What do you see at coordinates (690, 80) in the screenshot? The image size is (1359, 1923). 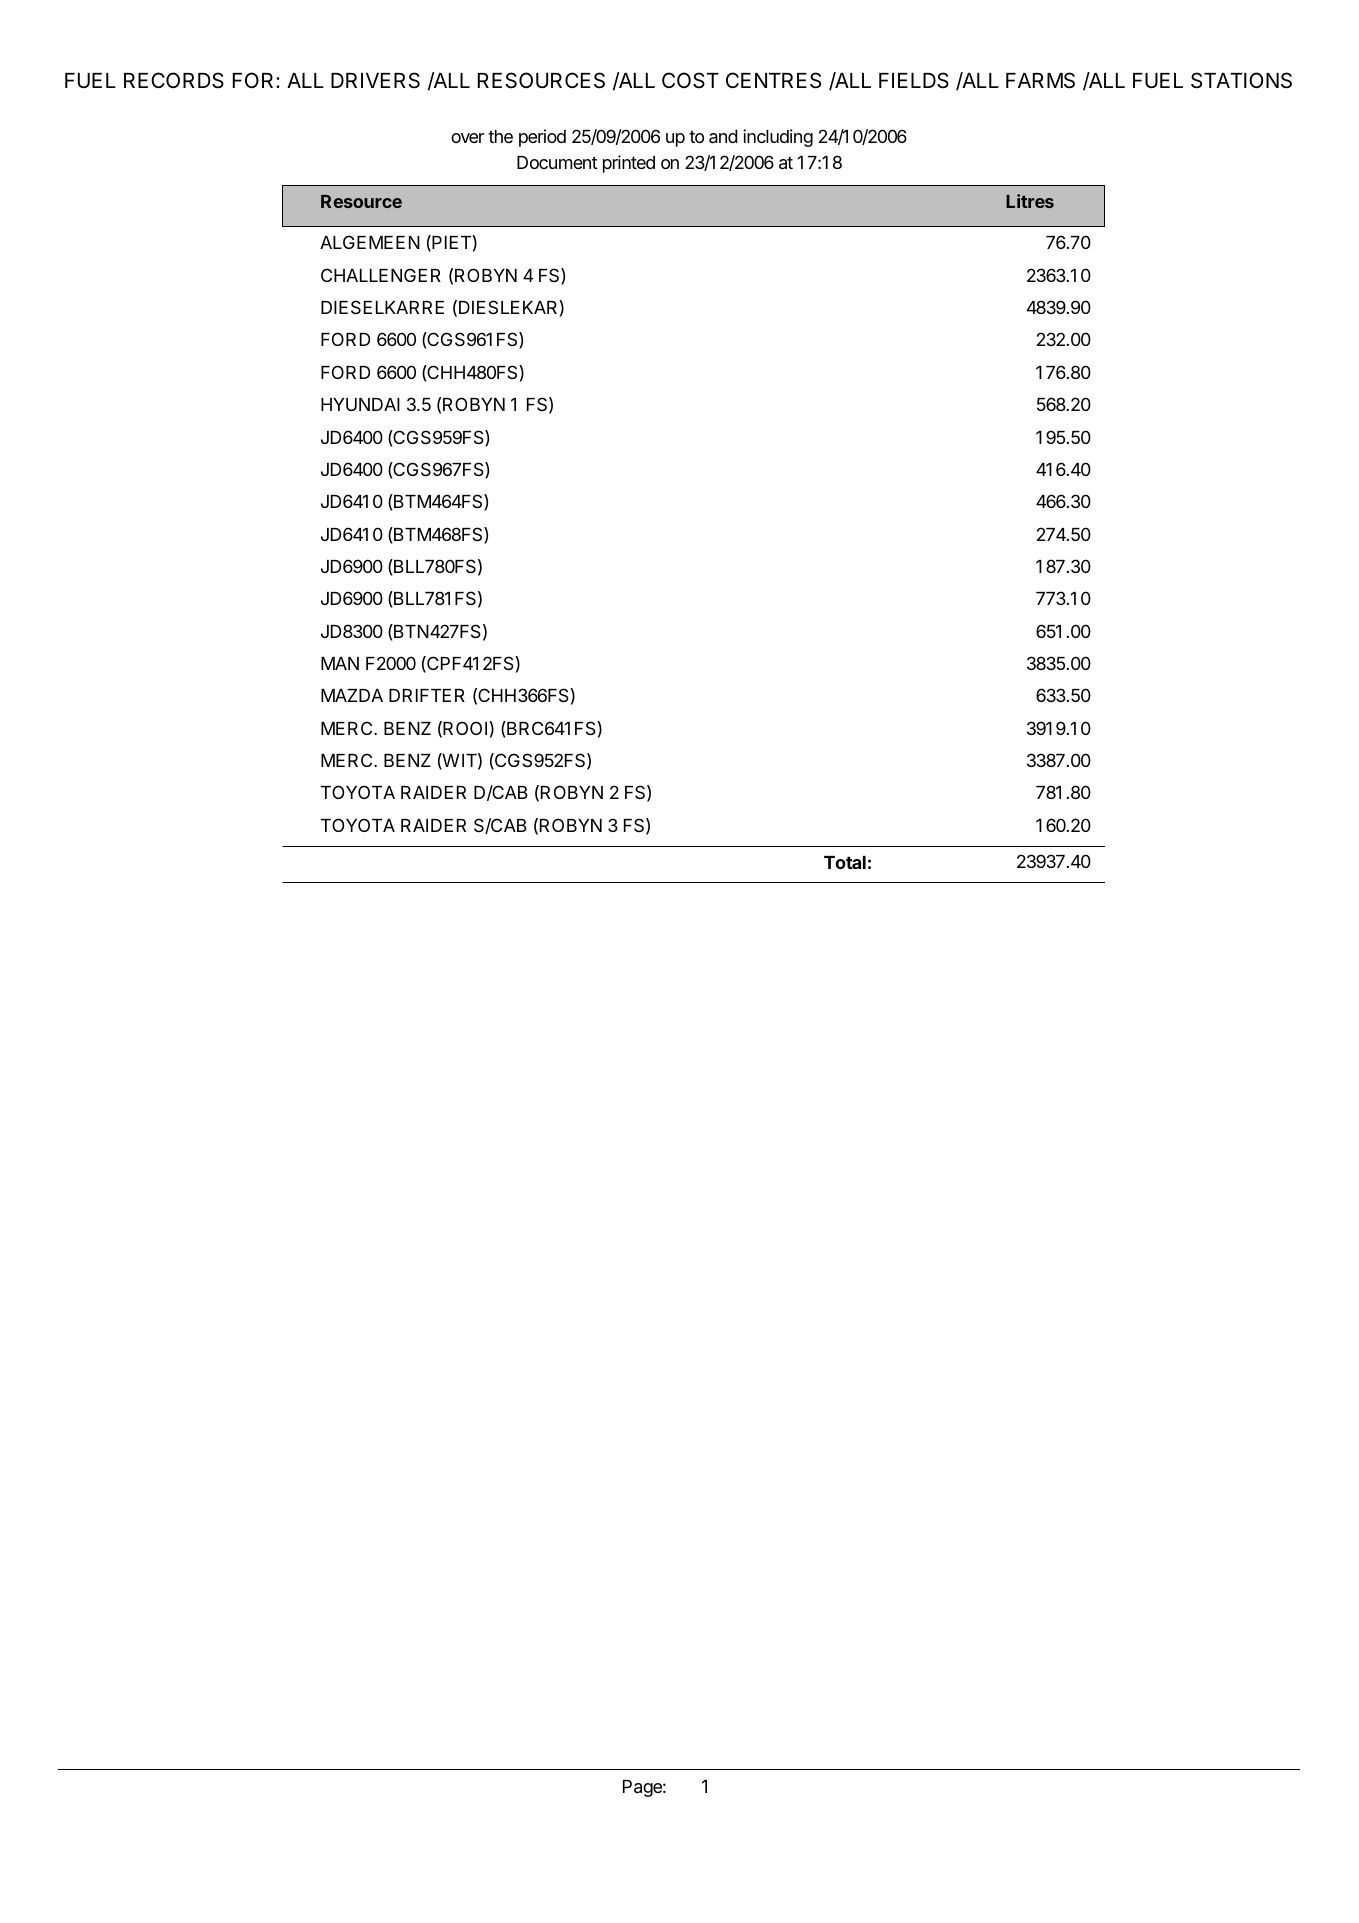 I see `COST` at bounding box center [690, 80].
